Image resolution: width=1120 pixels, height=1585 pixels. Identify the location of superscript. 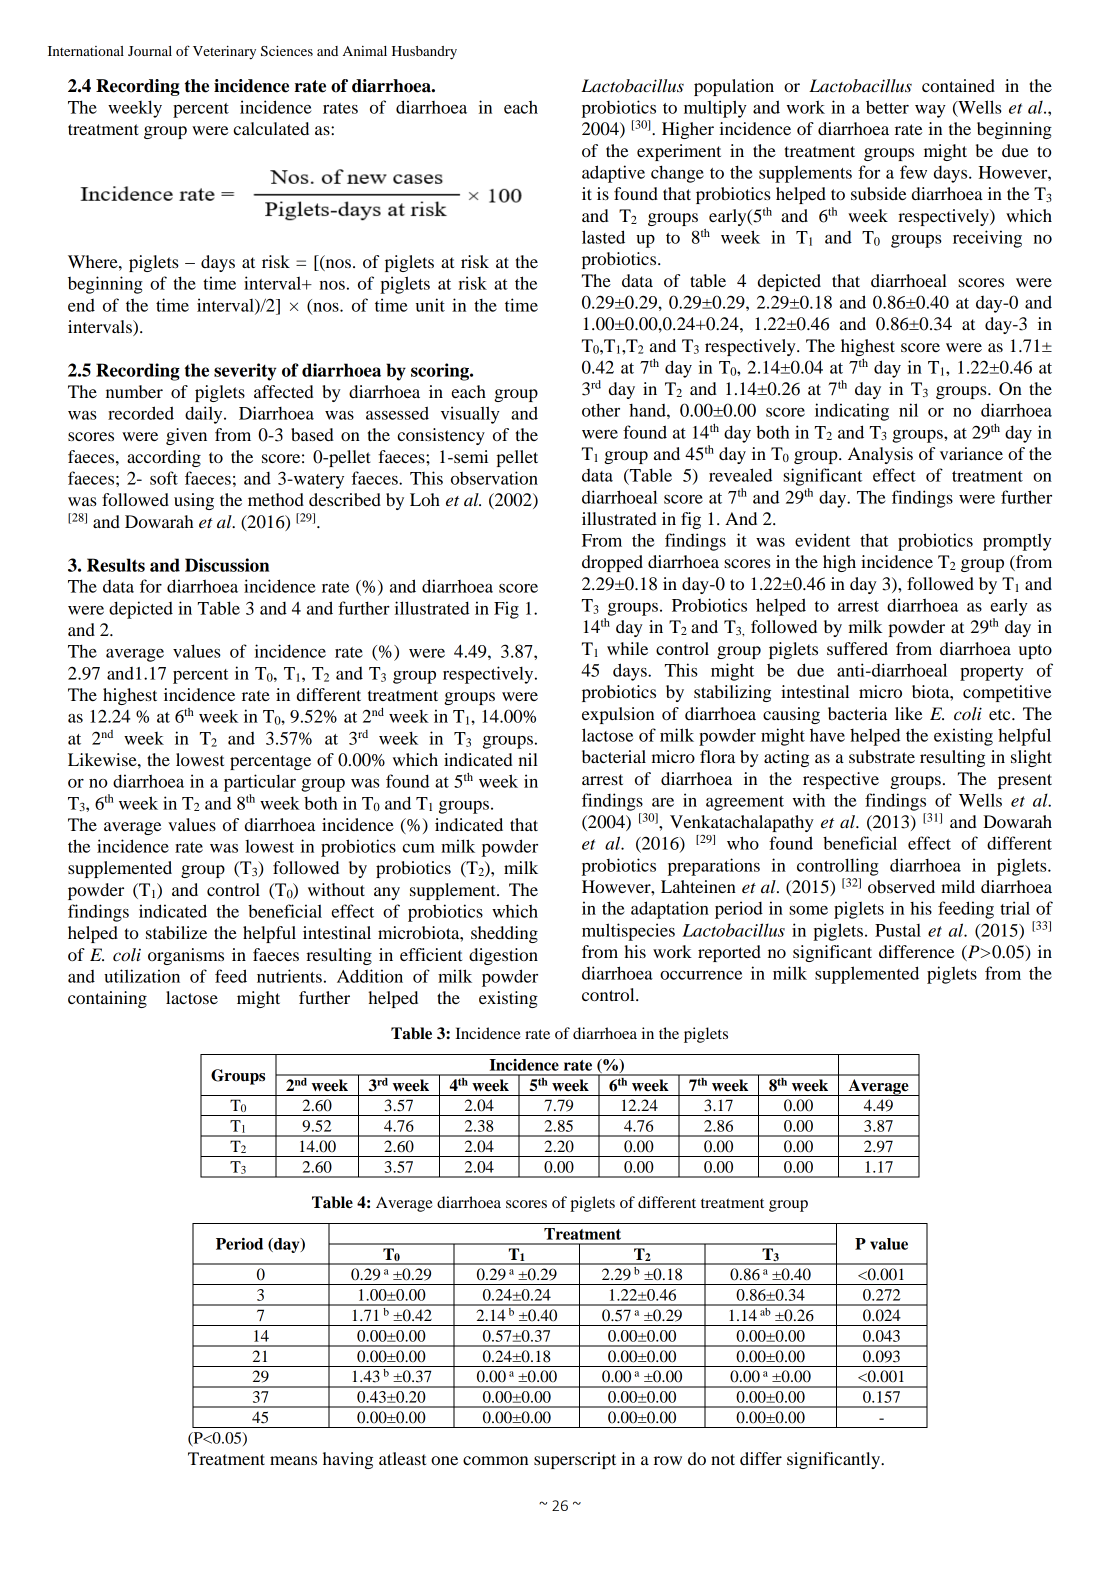
(575, 1460).
